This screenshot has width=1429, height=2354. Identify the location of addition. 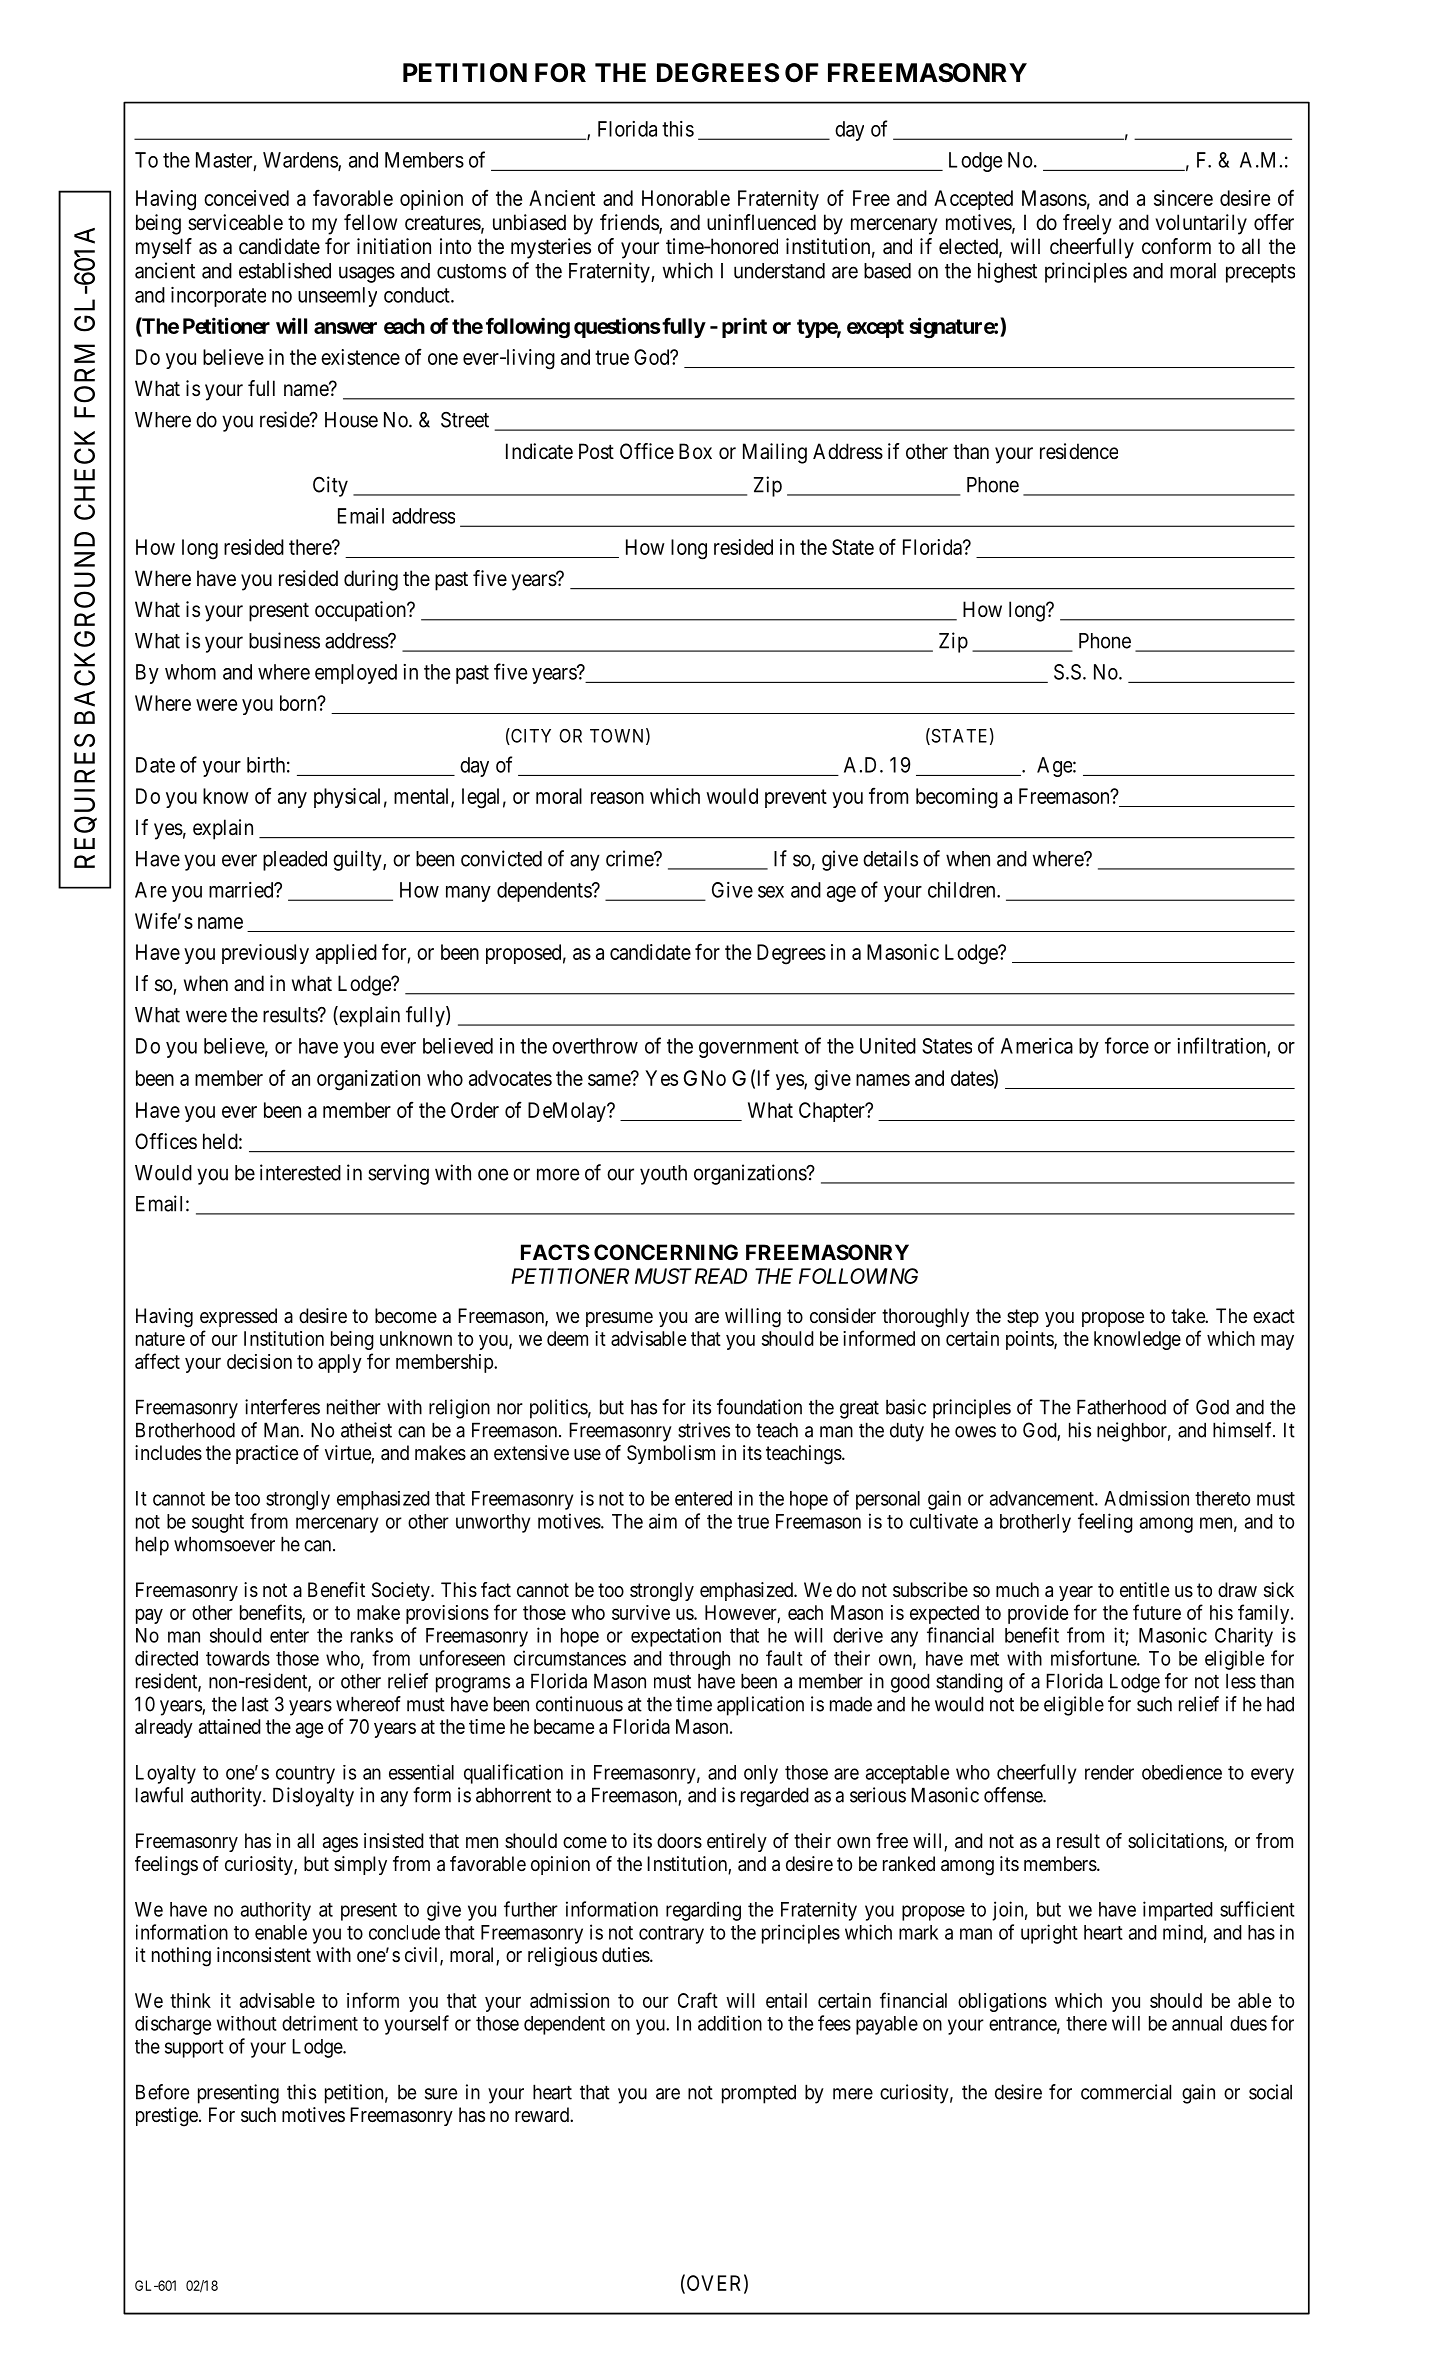
(730, 2023).
